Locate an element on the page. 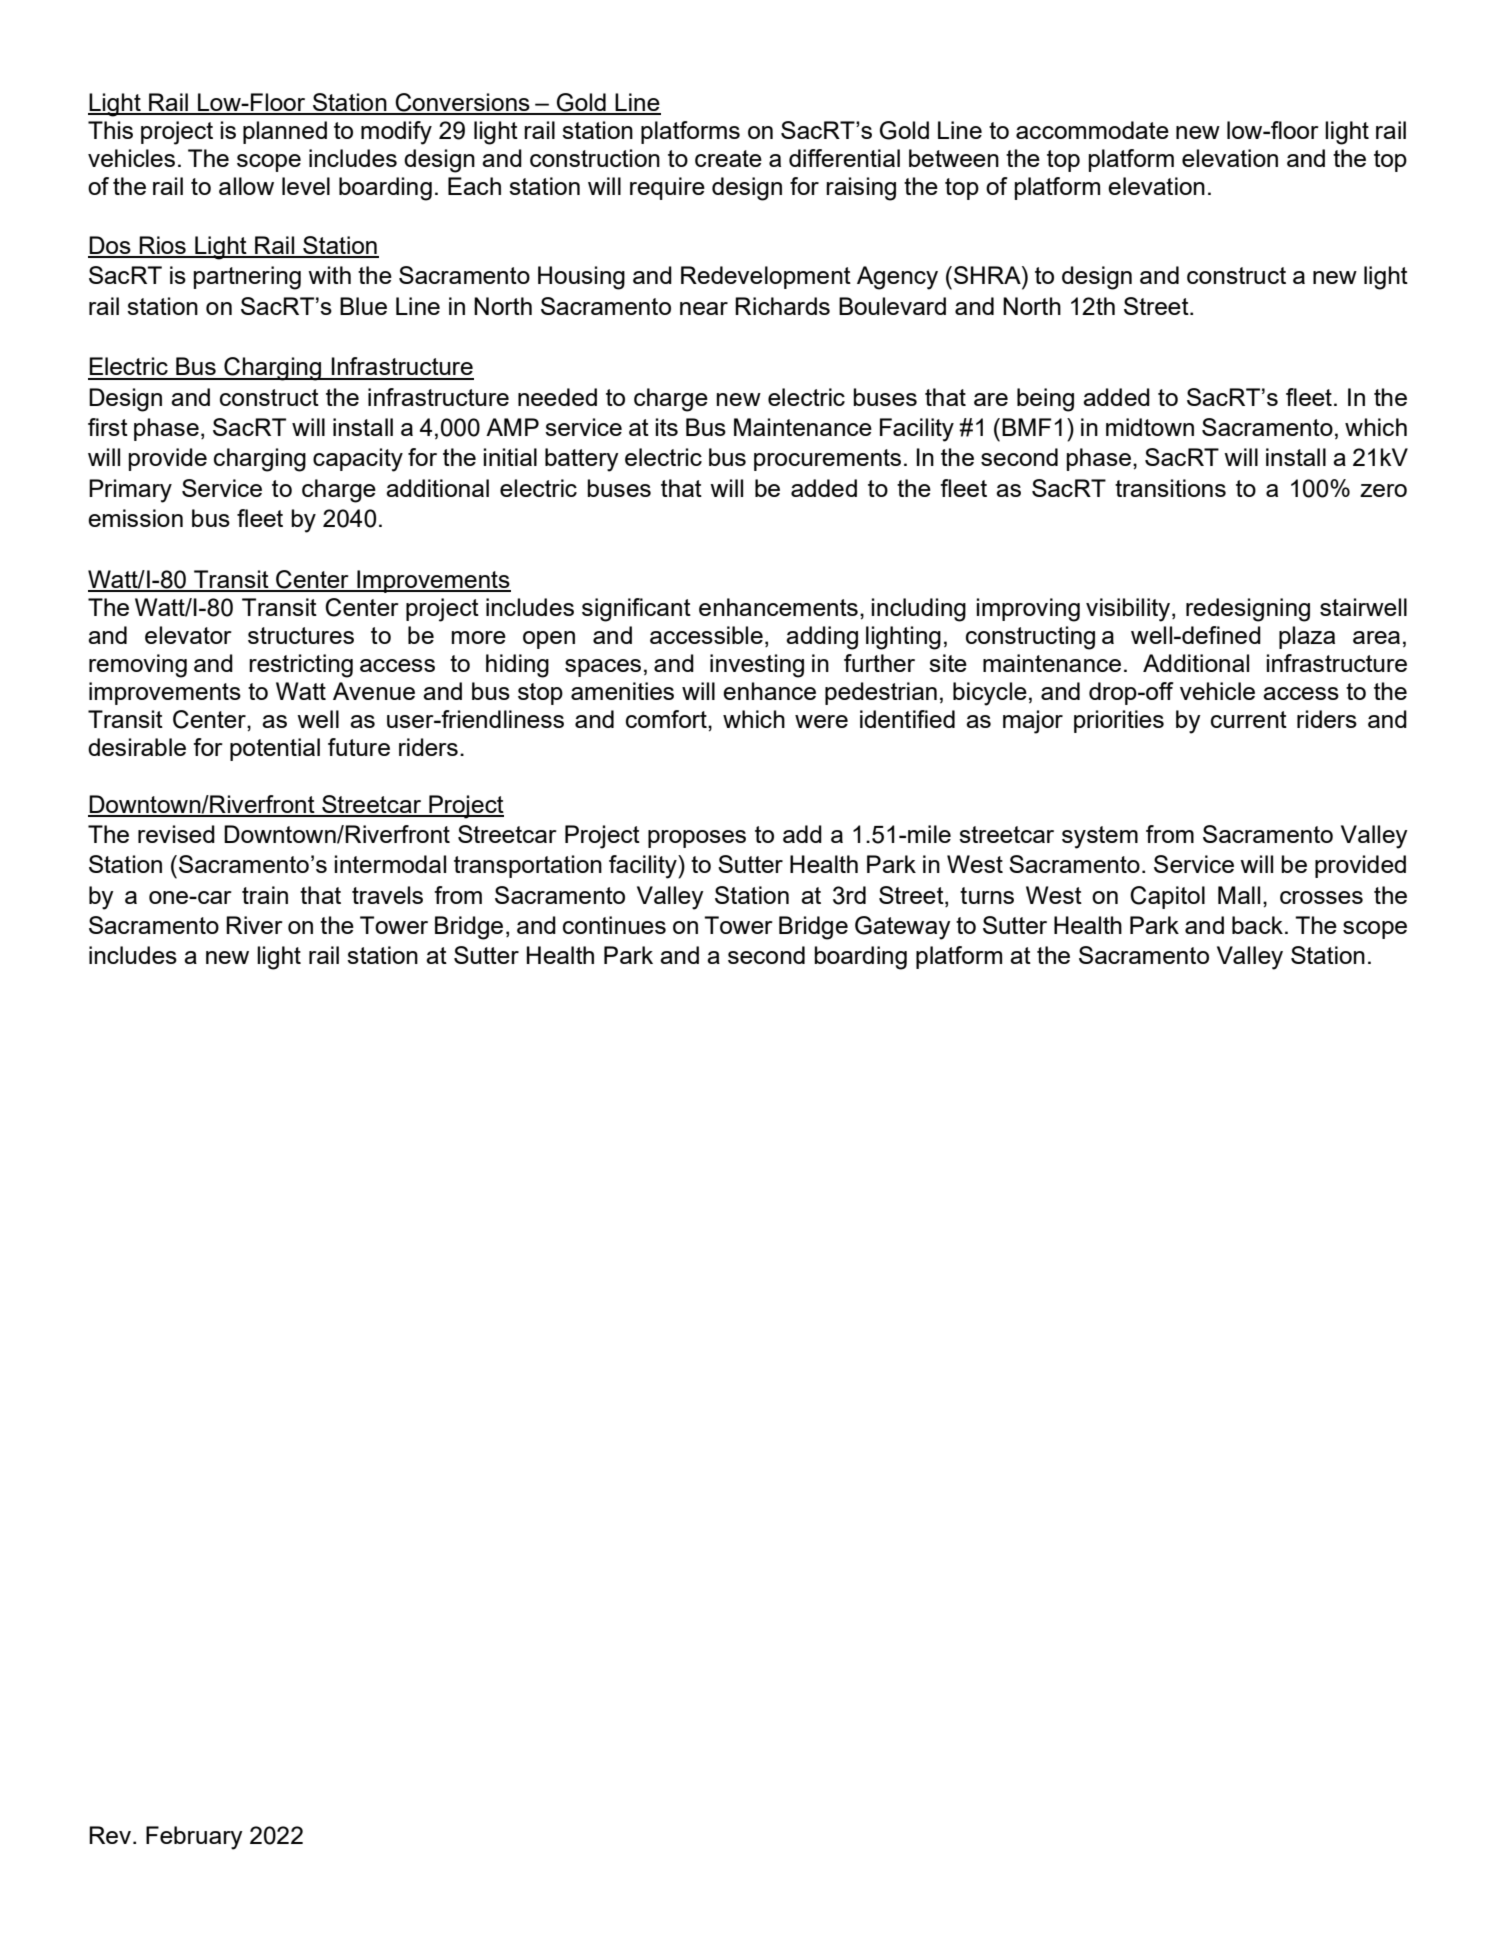 This image has height=1937, width=1497. continues is located at coordinates (614, 925).
